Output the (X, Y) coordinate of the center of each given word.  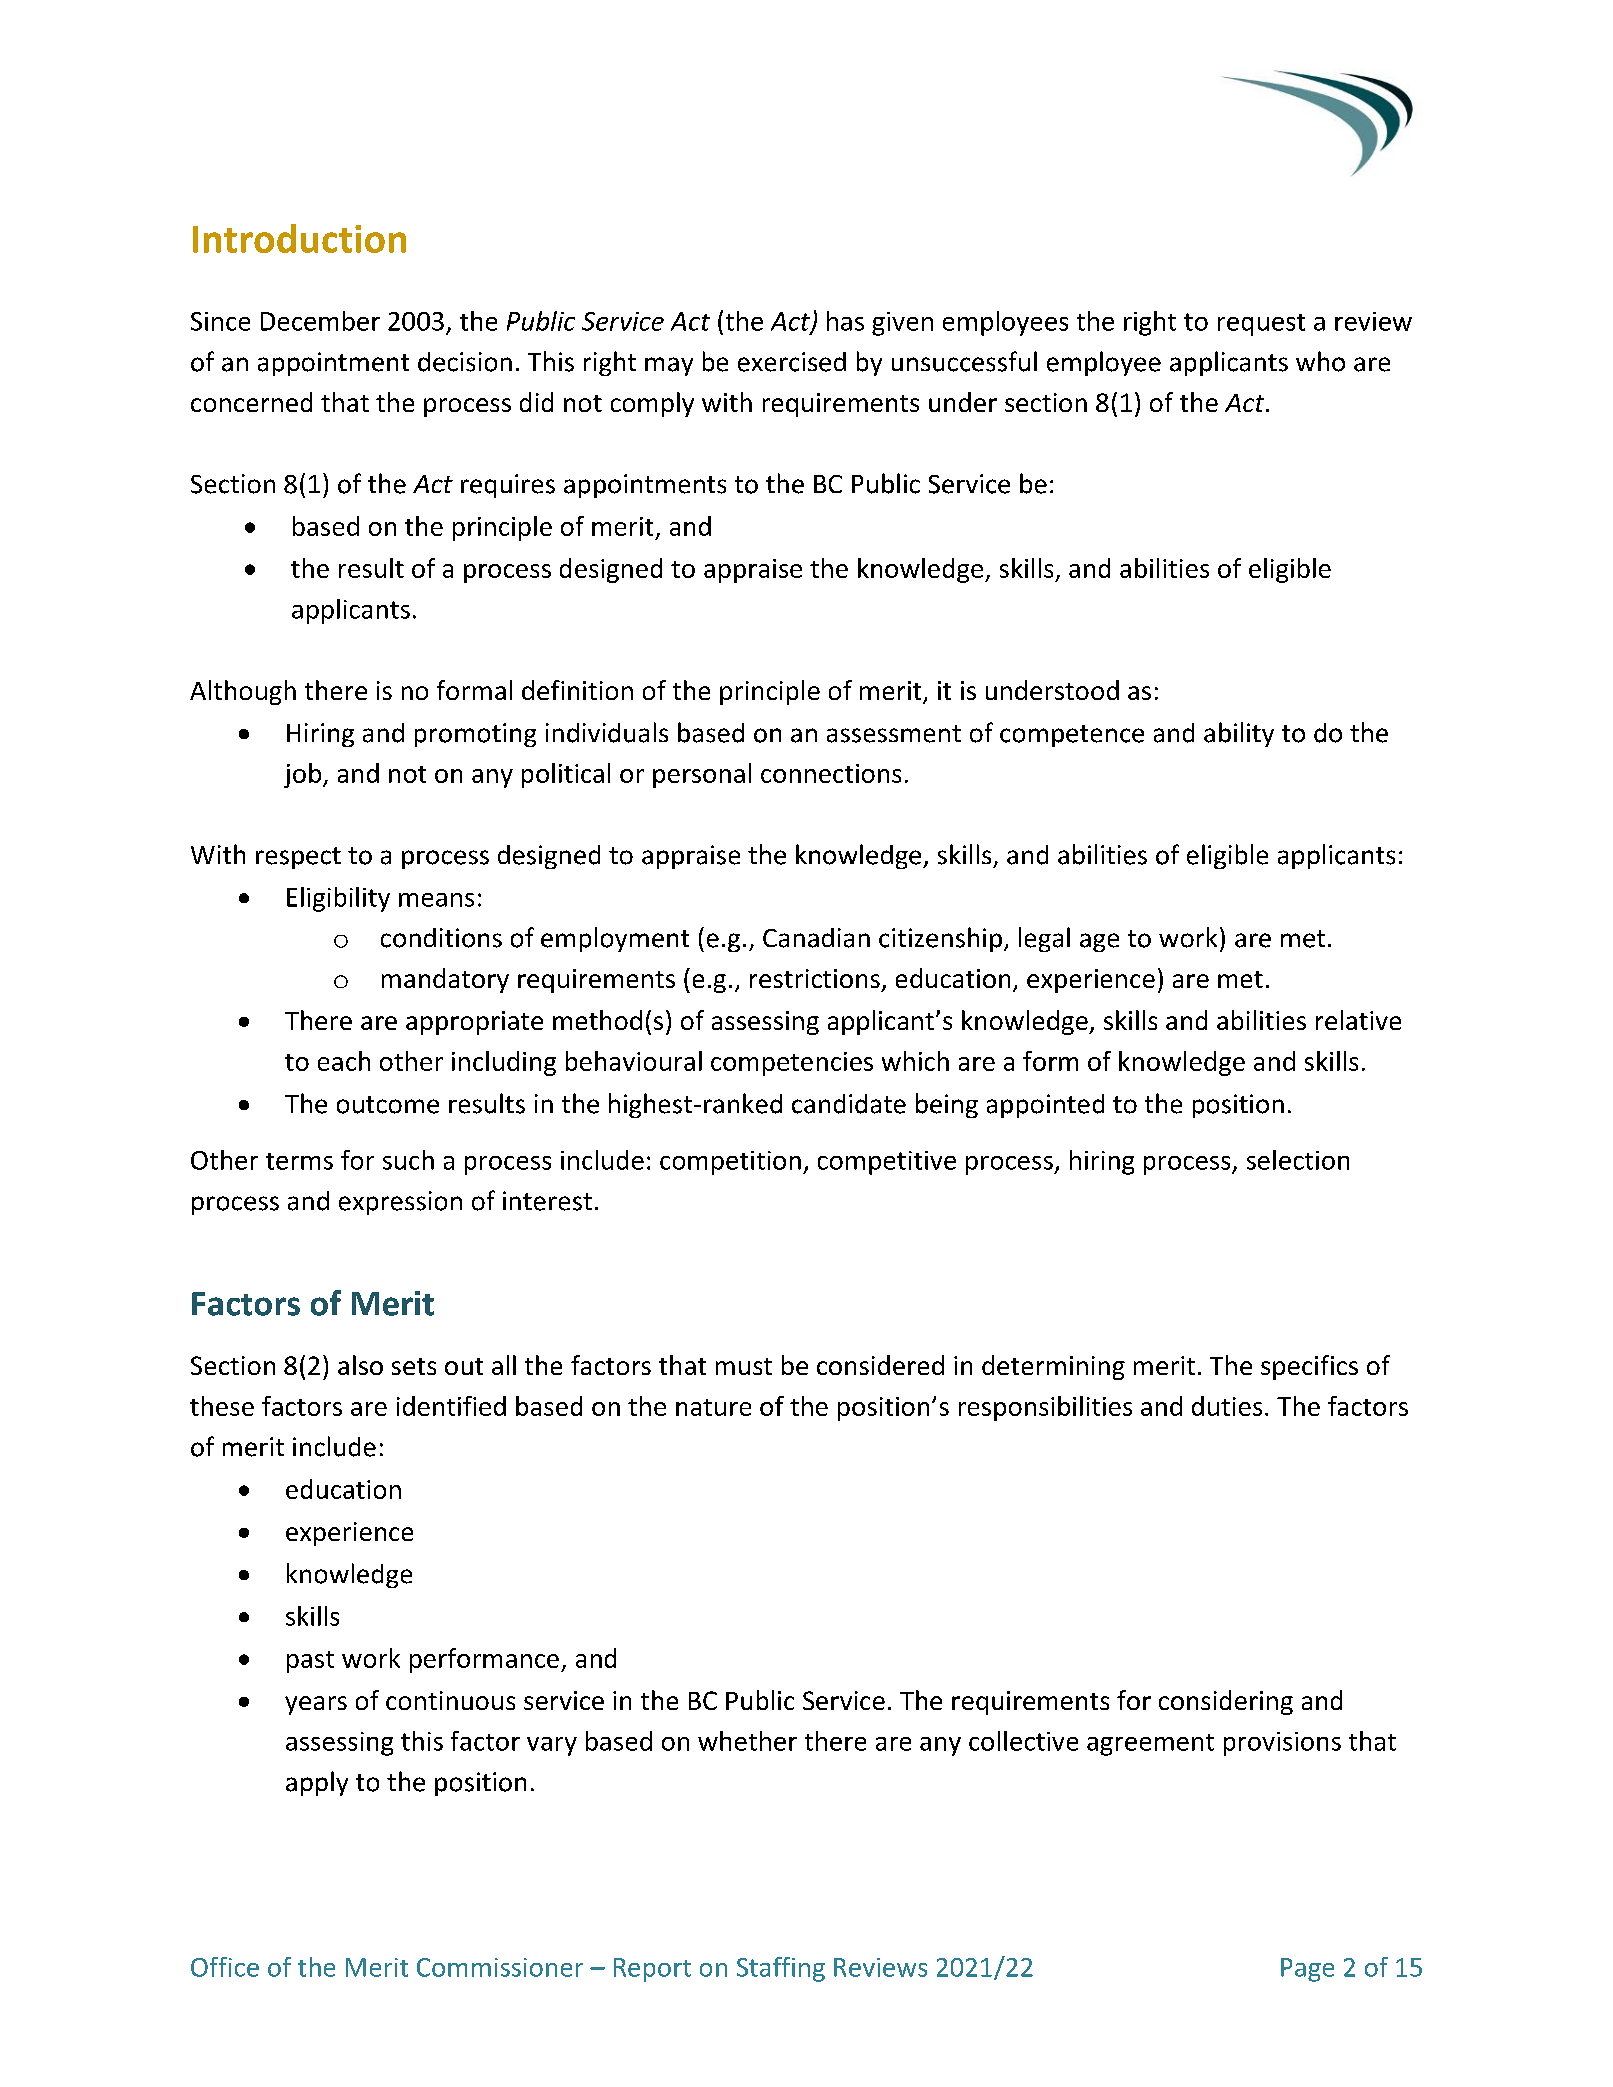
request (1261, 325)
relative (1358, 1020)
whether (747, 1741)
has (845, 321)
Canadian (816, 938)
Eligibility (338, 899)
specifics (1309, 1367)
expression (400, 1203)
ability (1239, 734)
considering (1226, 1702)
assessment (894, 734)
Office (225, 1967)
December (320, 321)
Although (243, 692)
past (310, 1662)
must (744, 1366)
